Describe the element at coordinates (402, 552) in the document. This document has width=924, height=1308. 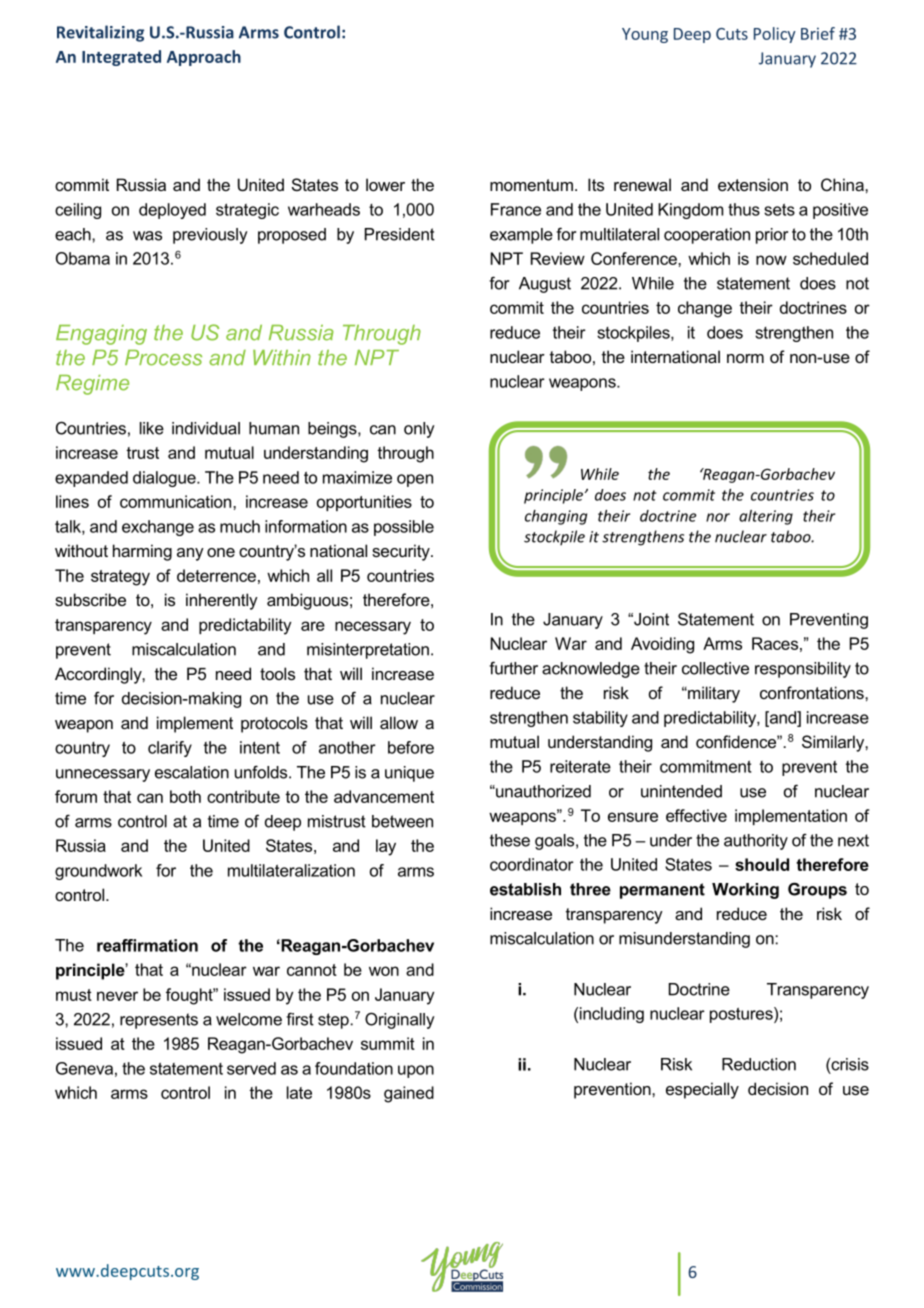
I see `security` at that location.
